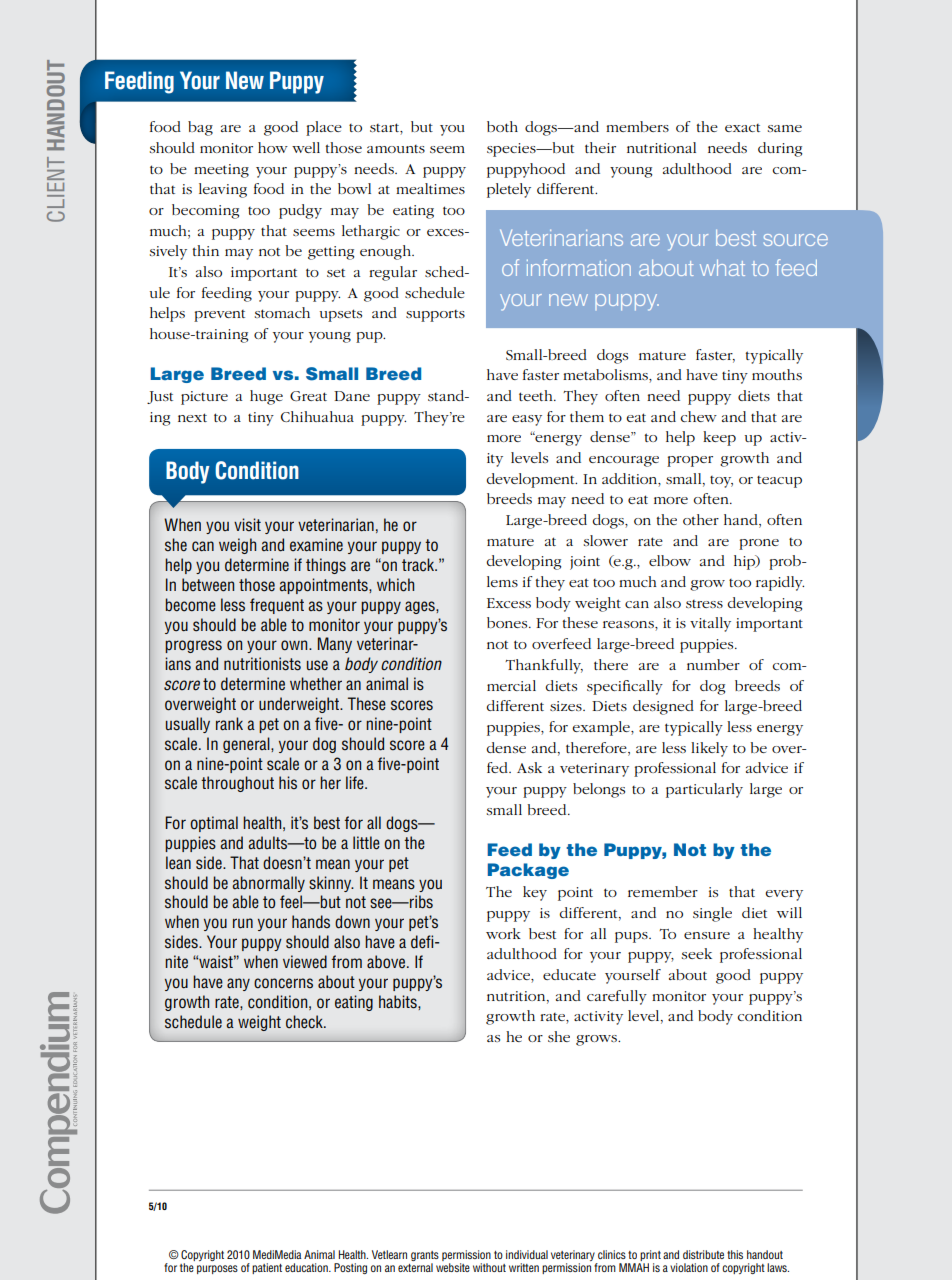 The height and width of the screenshot is (1280, 952). What do you see at coordinates (217, 1269) in the screenshot?
I see `purposes` at bounding box center [217, 1269].
